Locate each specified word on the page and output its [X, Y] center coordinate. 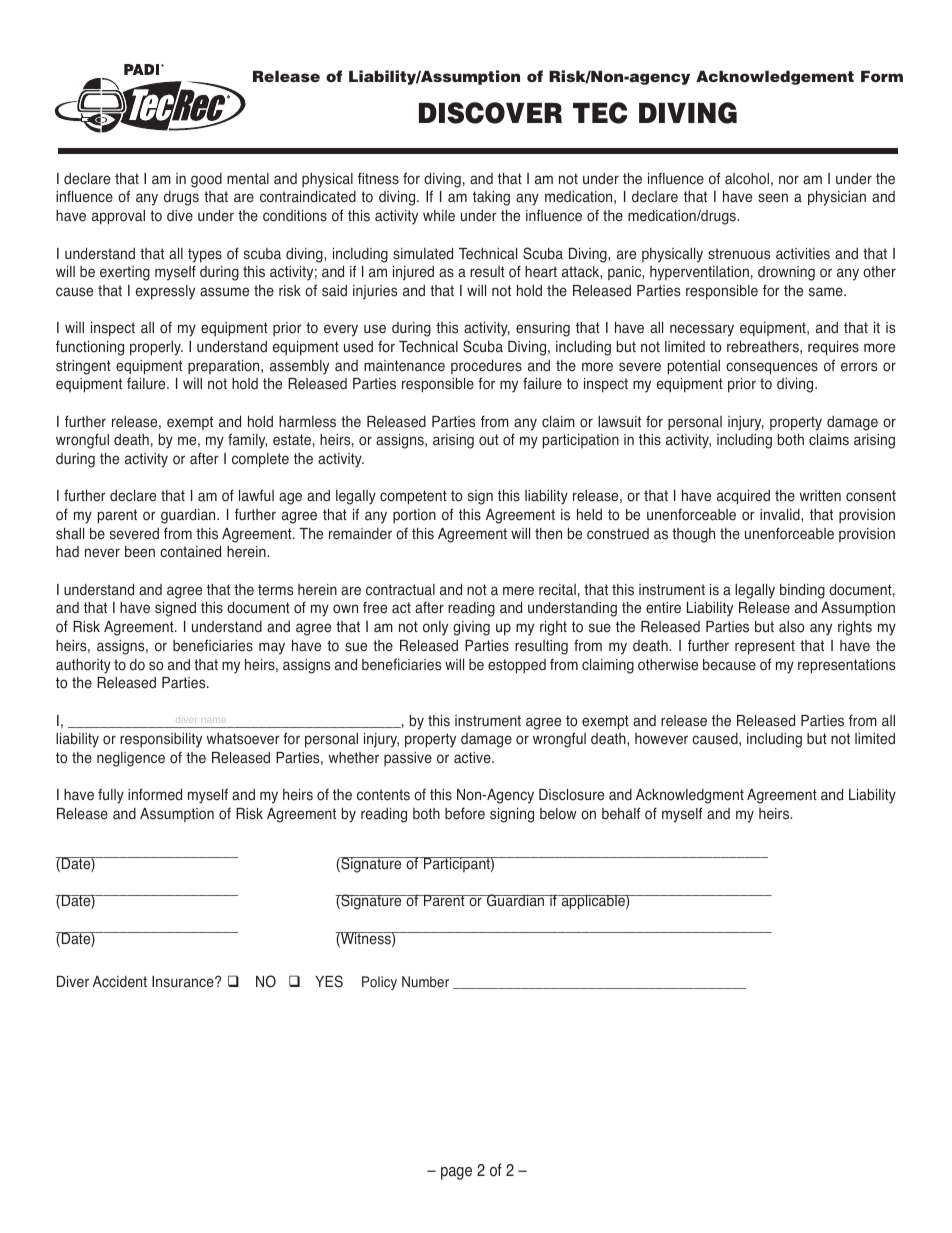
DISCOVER [490, 113]
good [206, 180]
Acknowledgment [690, 796]
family [247, 441]
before [465, 813]
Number [425, 982]
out [489, 440]
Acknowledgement [775, 78]
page [456, 1173]
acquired [743, 497]
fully [111, 796]
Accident [120, 982]
